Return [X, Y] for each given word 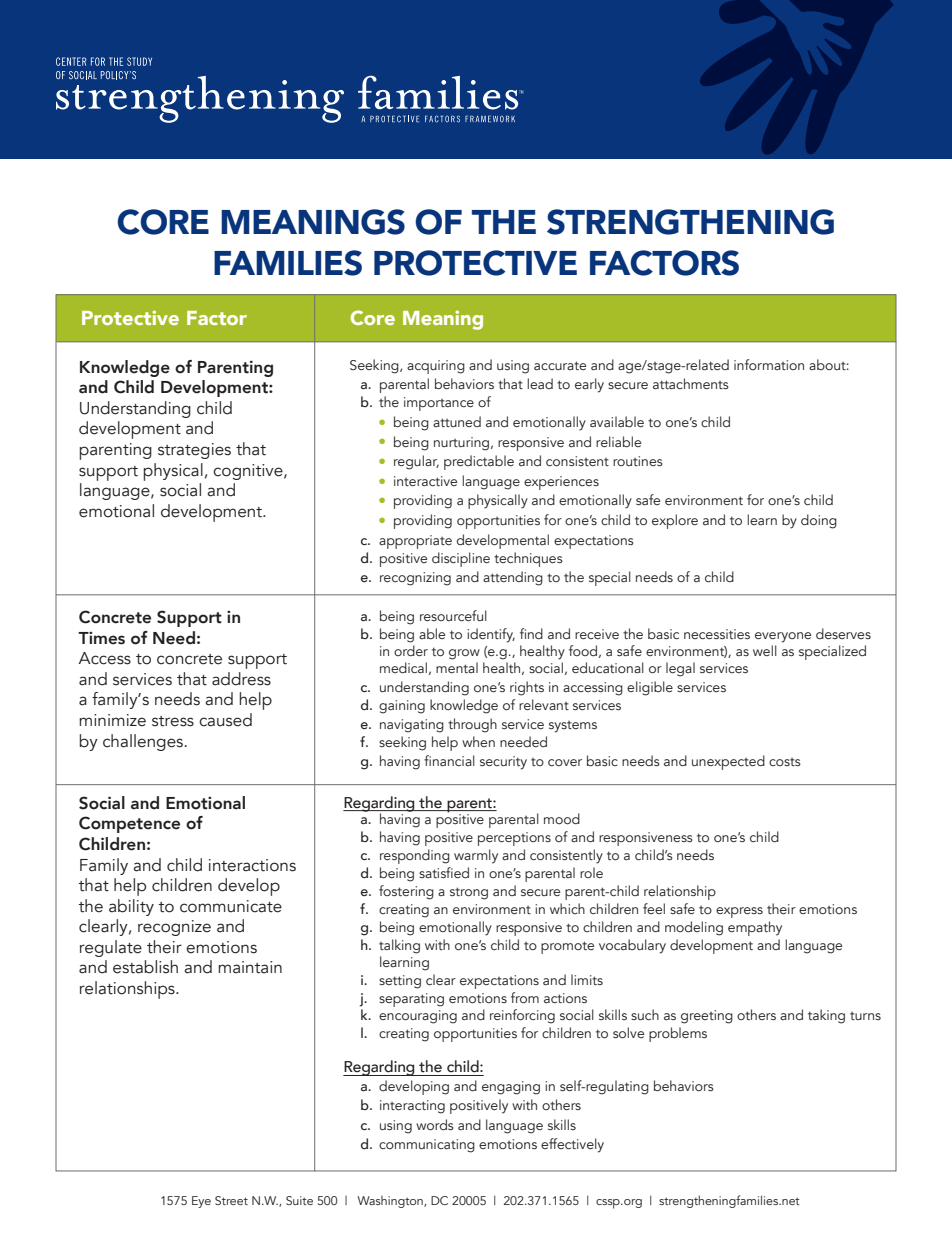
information [769, 364]
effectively [572, 1145]
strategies [194, 451]
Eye [201, 1202]
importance [439, 404]
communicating [427, 1146]
